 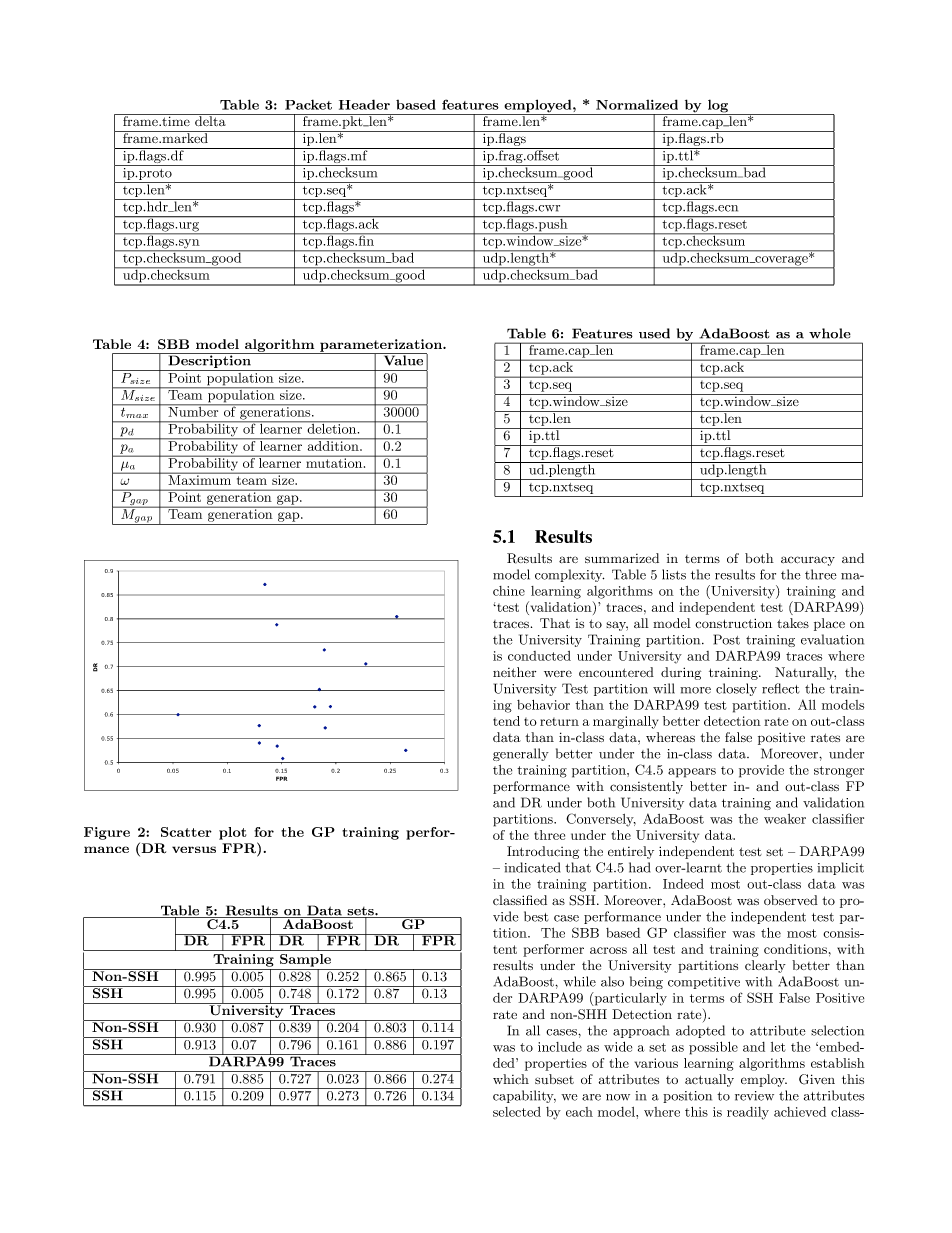 I want to click on which, so click(x=511, y=1079).
